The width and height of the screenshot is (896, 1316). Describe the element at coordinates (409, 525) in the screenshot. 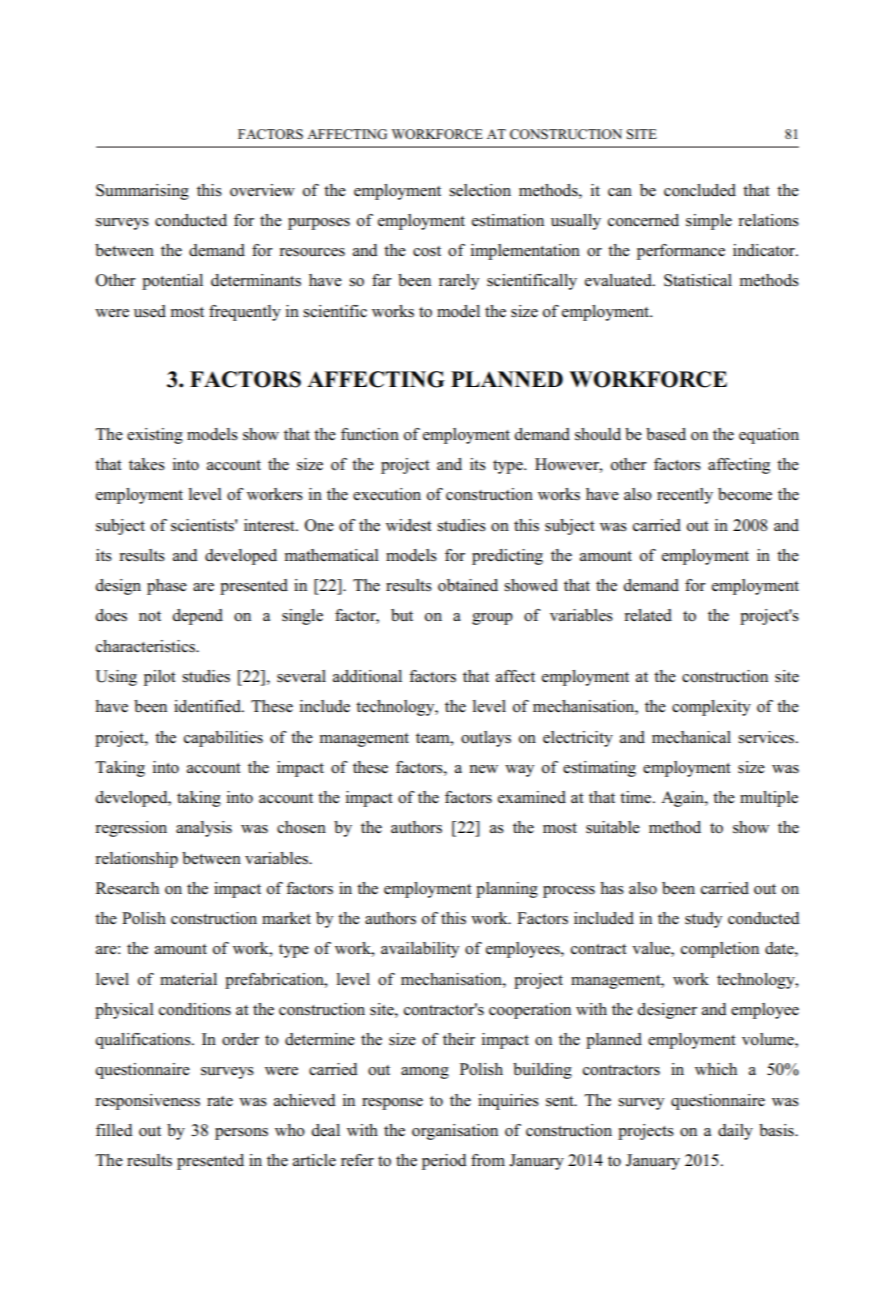

I see `widest` at that location.
